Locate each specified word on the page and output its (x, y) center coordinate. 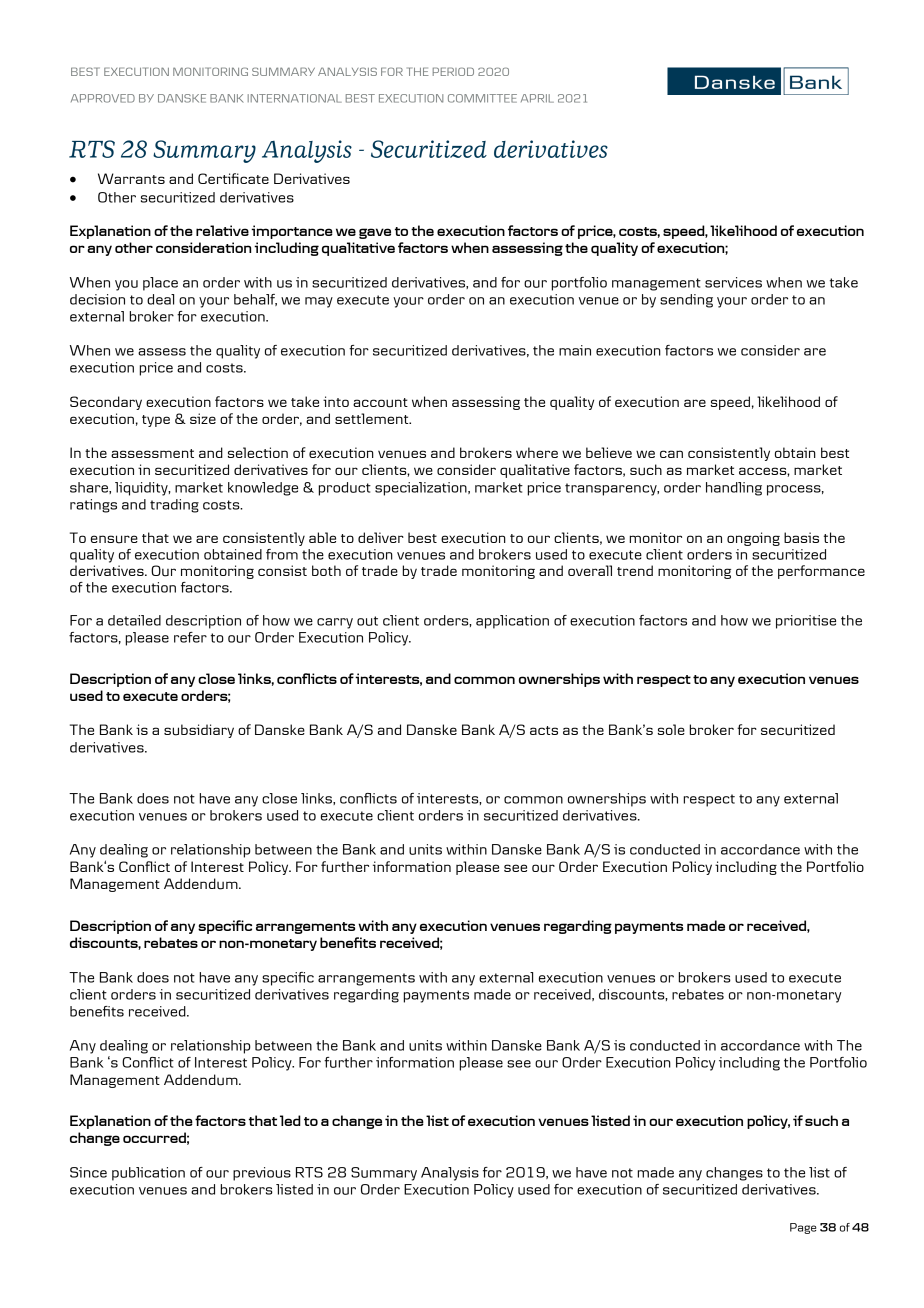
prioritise (806, 622)
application (512, 622)
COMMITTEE (482, 98)
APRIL (537, 98)
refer (190, 637)
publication (148, 1174)
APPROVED (103, 98)
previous (262, 1174)
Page (803, 1228)
